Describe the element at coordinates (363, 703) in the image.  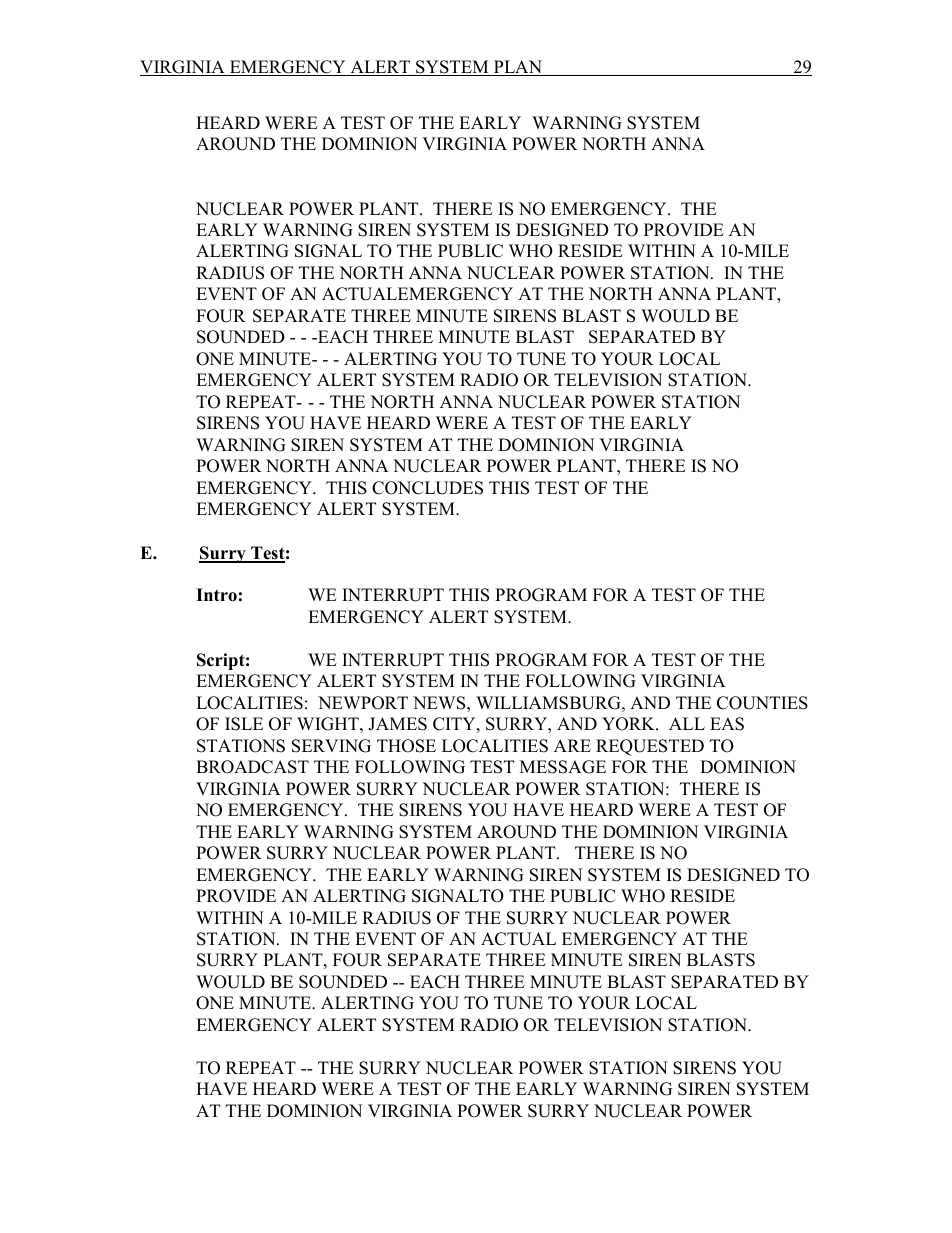
I see `NEWPORT` at that location.
